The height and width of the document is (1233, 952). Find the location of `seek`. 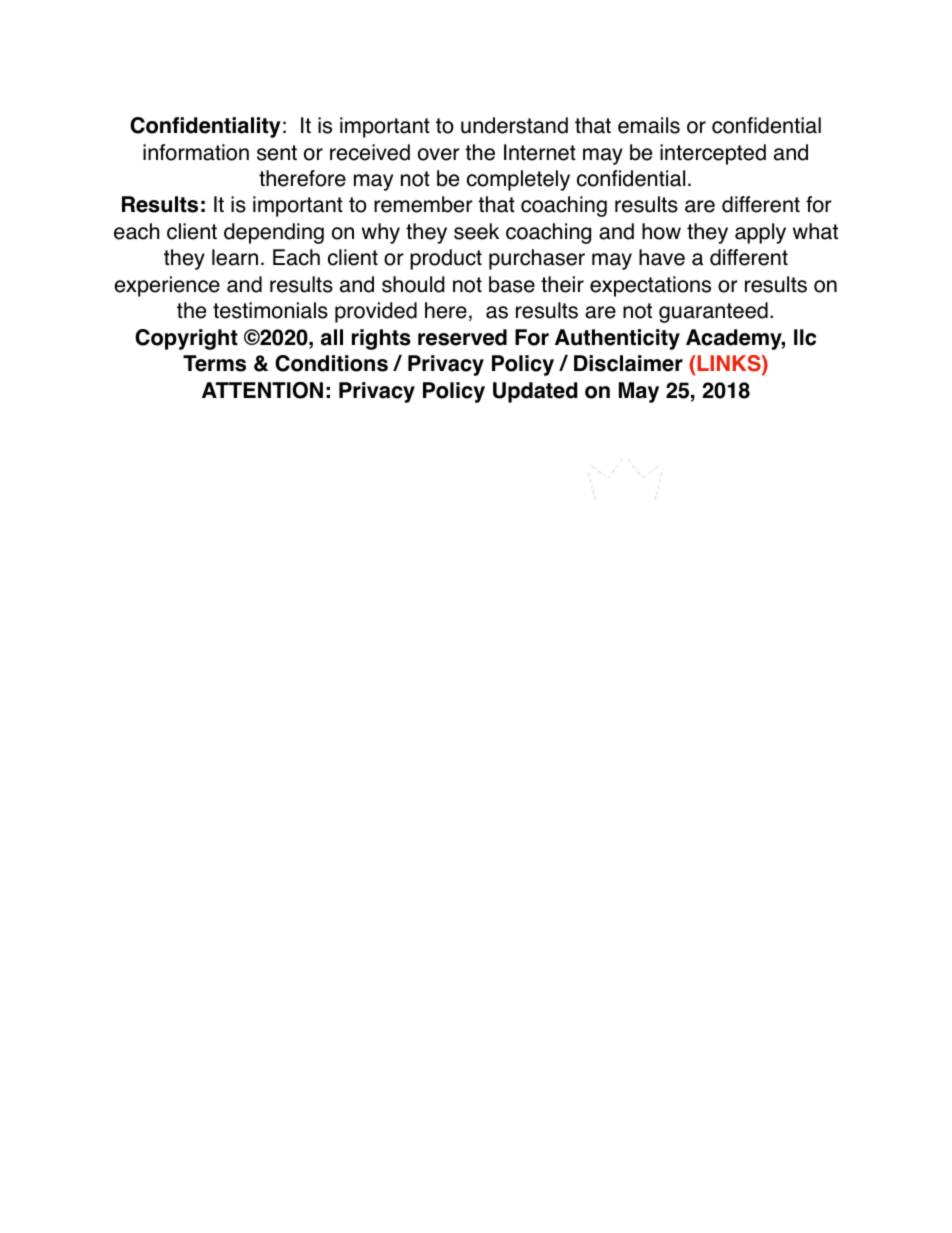

seek is located at coordinates (476, 231).
